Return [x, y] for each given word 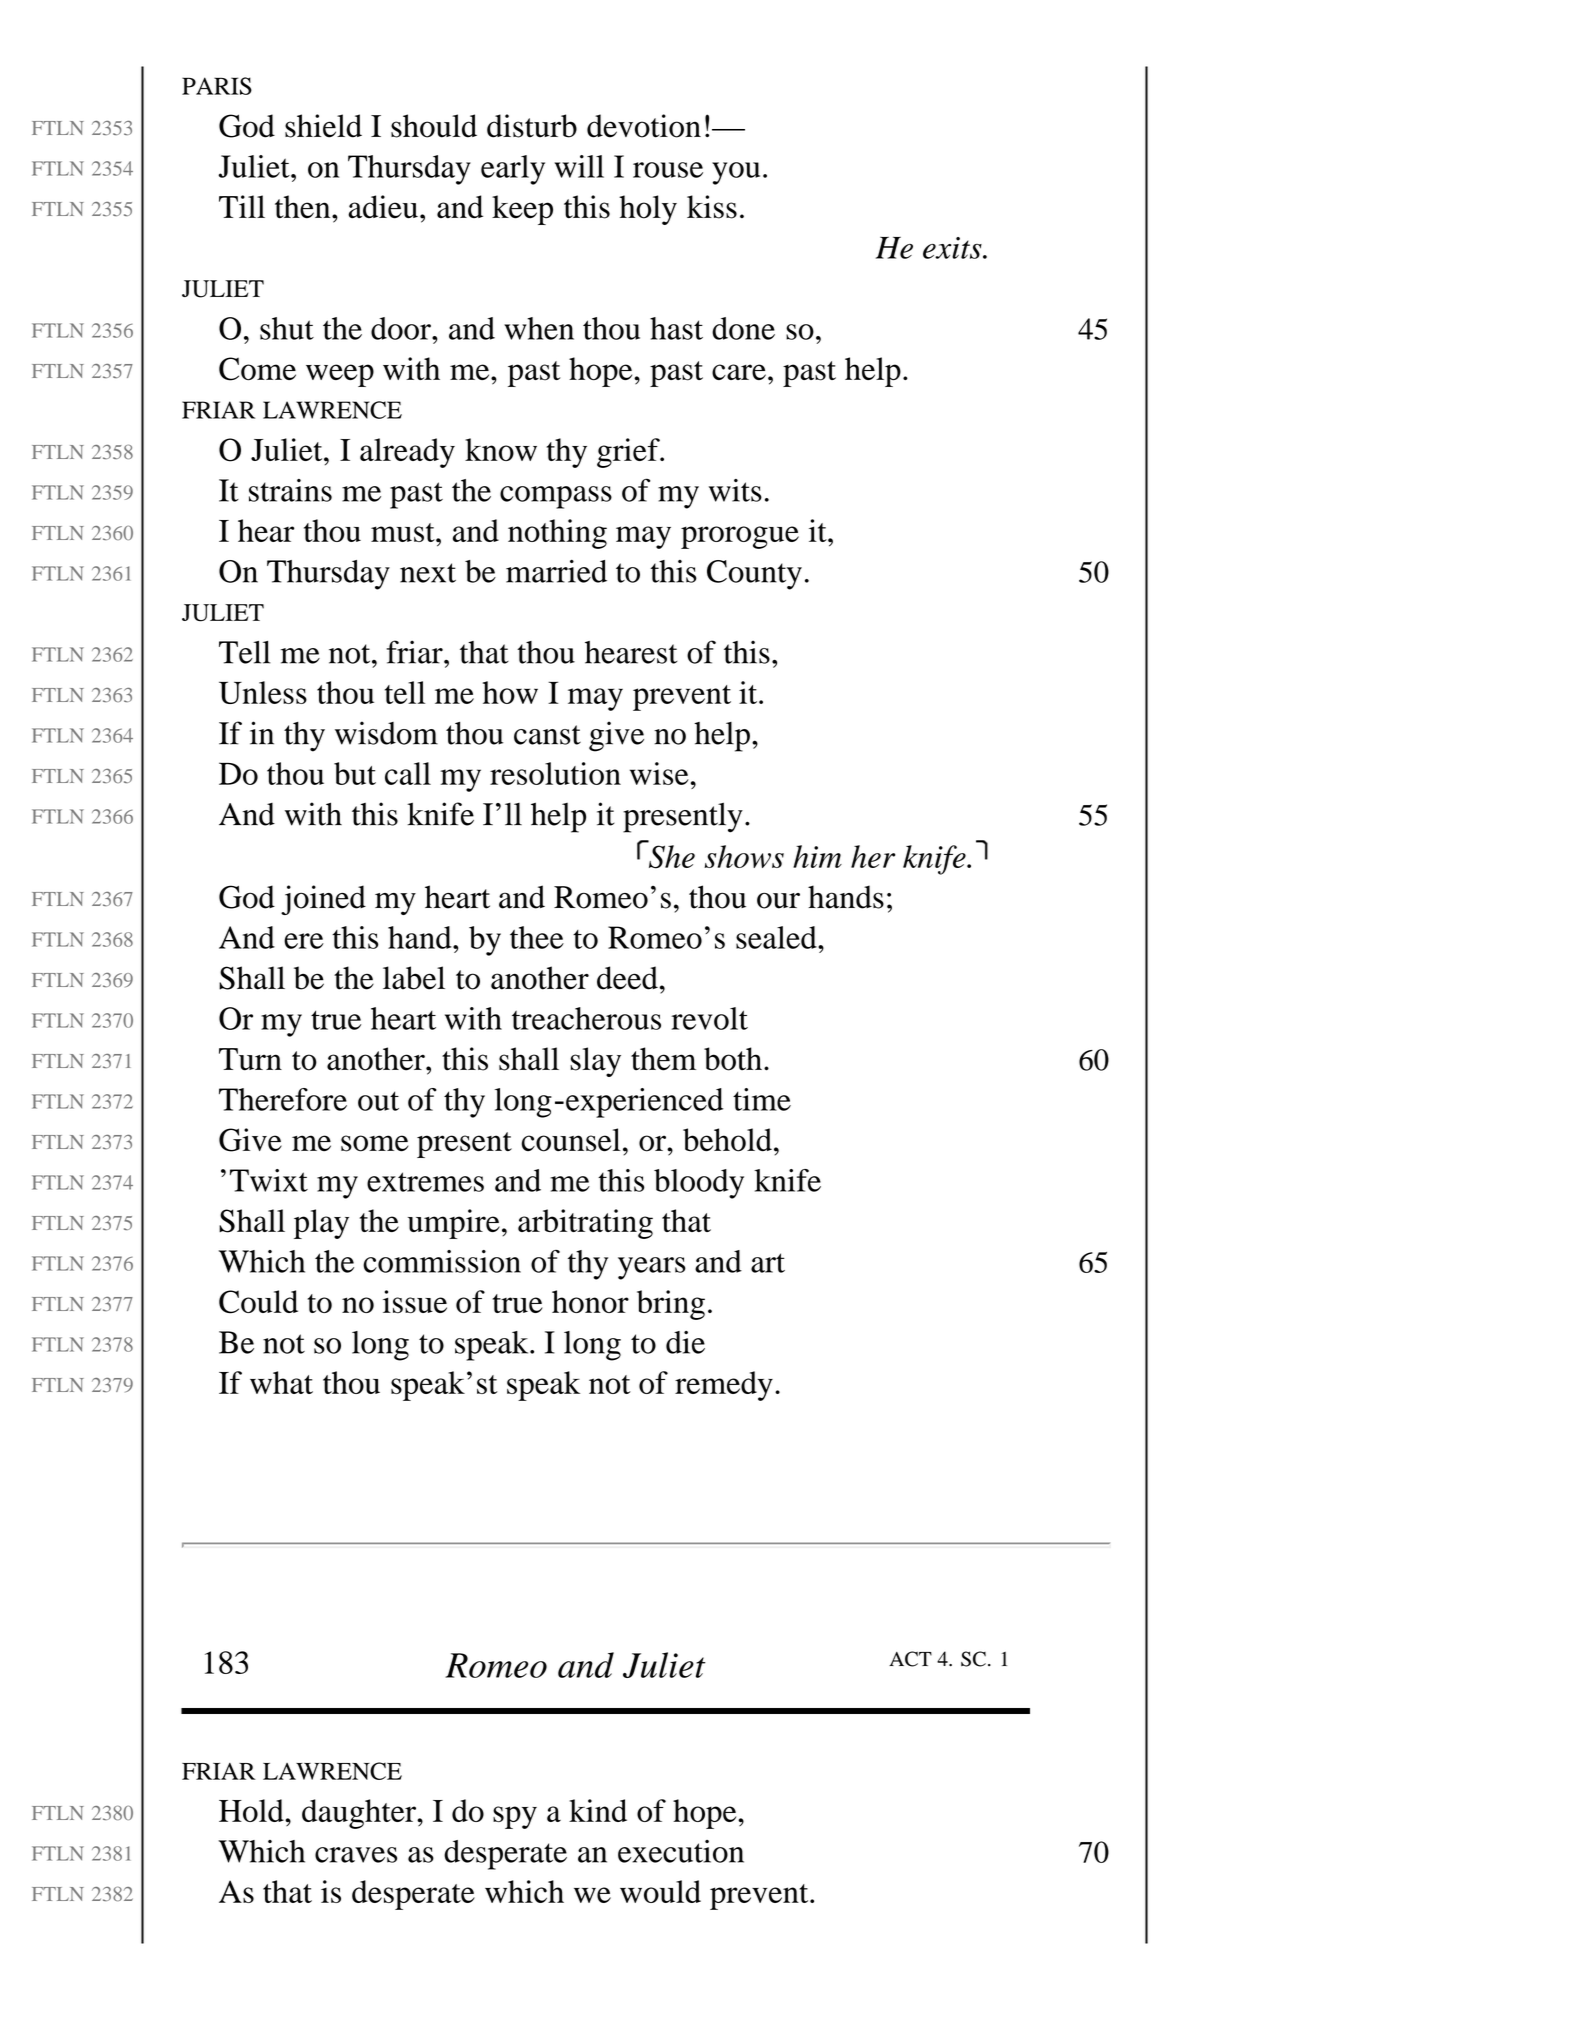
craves [356, 1855]
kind [598, 1810]
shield [323, 126]
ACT [910, 1659]
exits [953, 248]
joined [323, 900]
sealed [777, 937]
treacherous [586, 1018]
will [579, 166]
